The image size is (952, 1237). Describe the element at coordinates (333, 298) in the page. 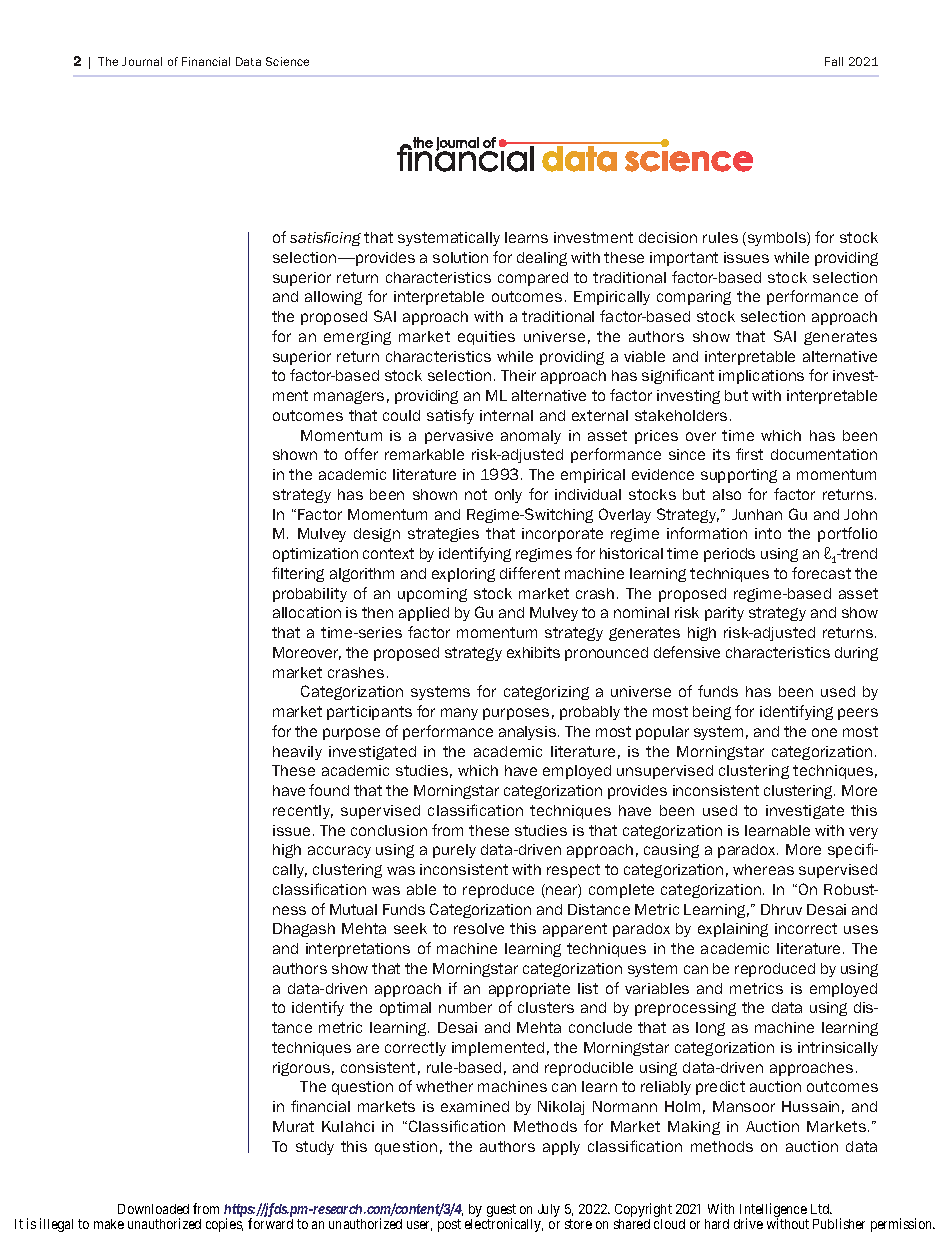

I see `allowing` at that location.
